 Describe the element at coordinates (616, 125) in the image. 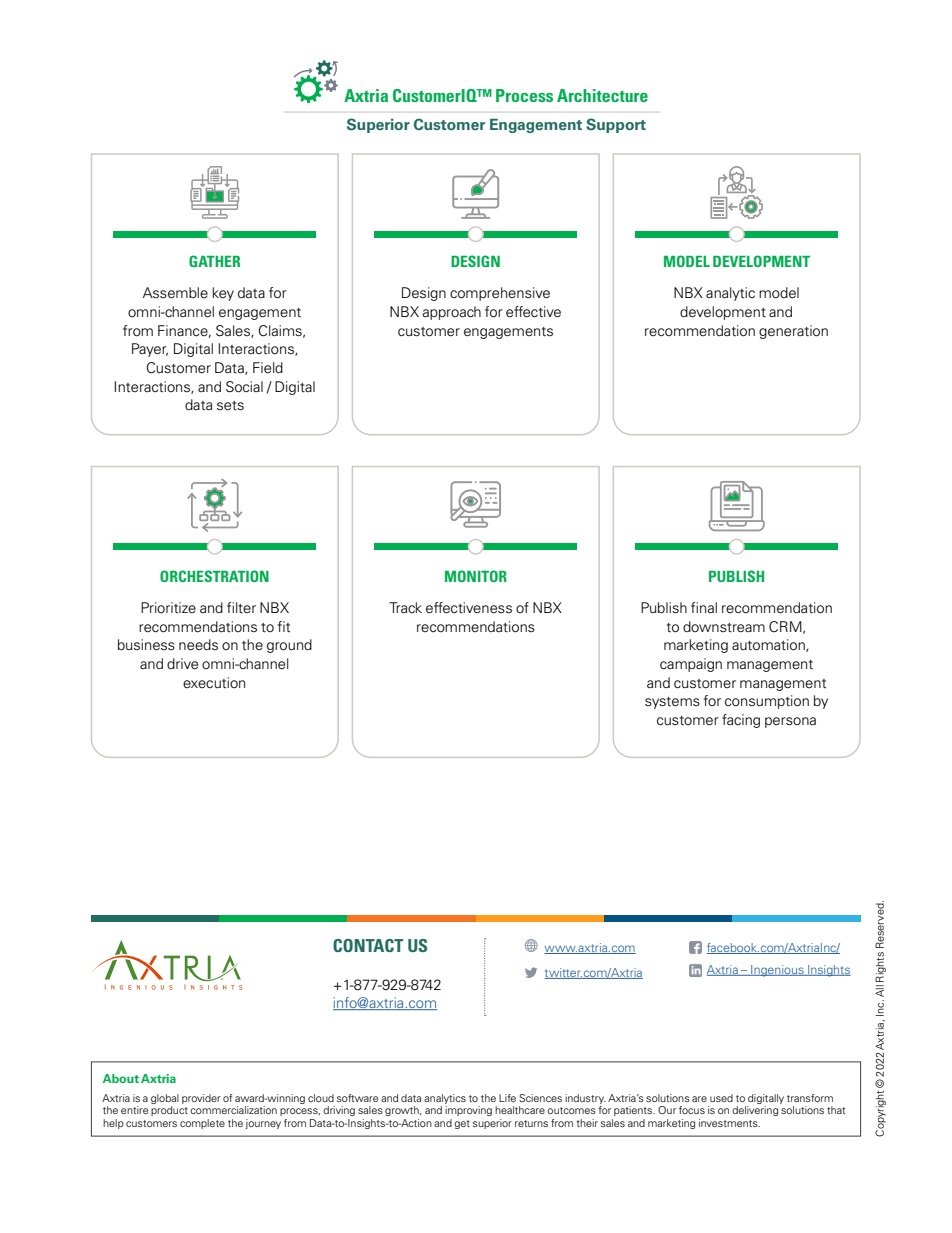

I see `Support` at that location.
